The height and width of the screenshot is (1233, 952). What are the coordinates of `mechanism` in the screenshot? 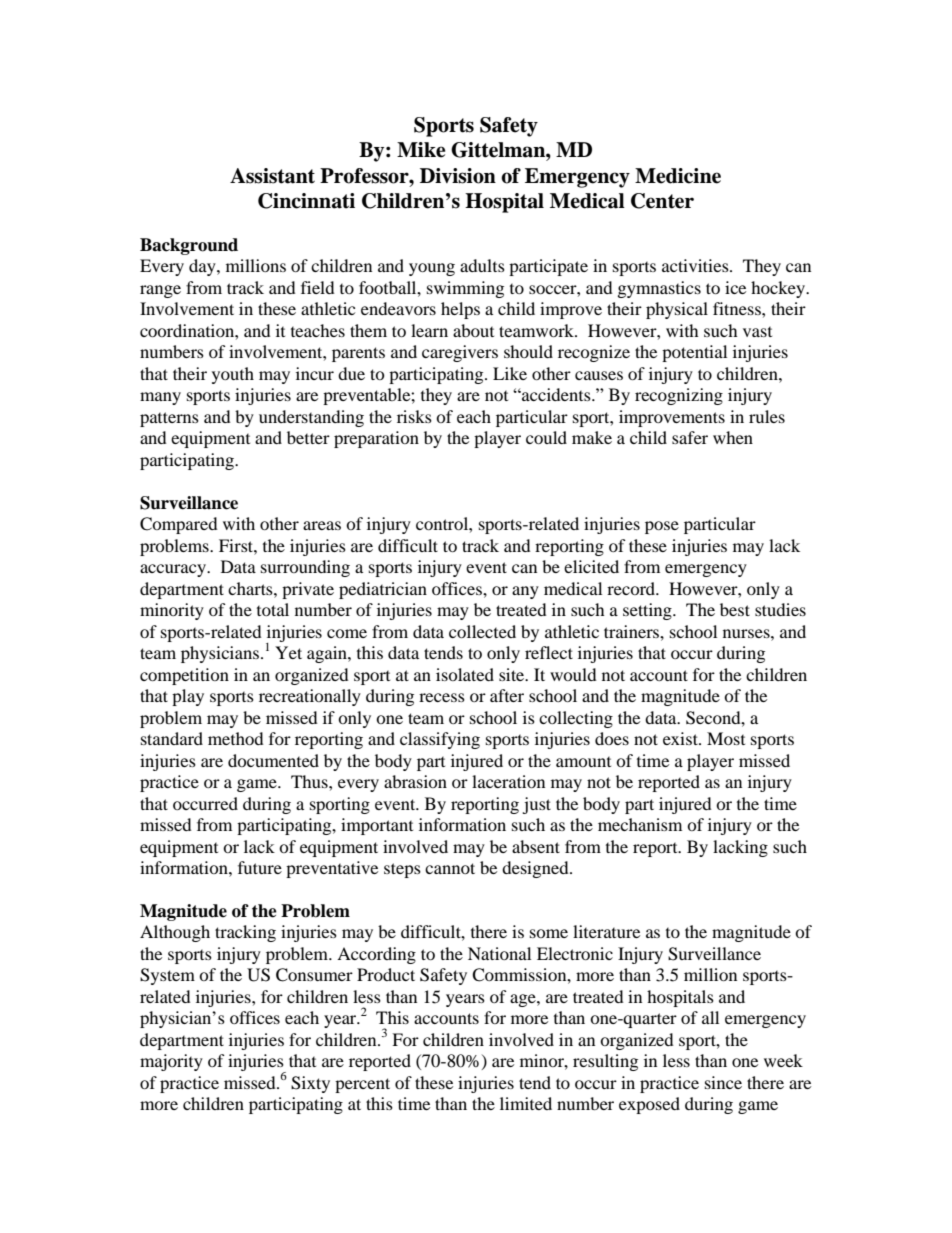 It's located at (640, 824).
